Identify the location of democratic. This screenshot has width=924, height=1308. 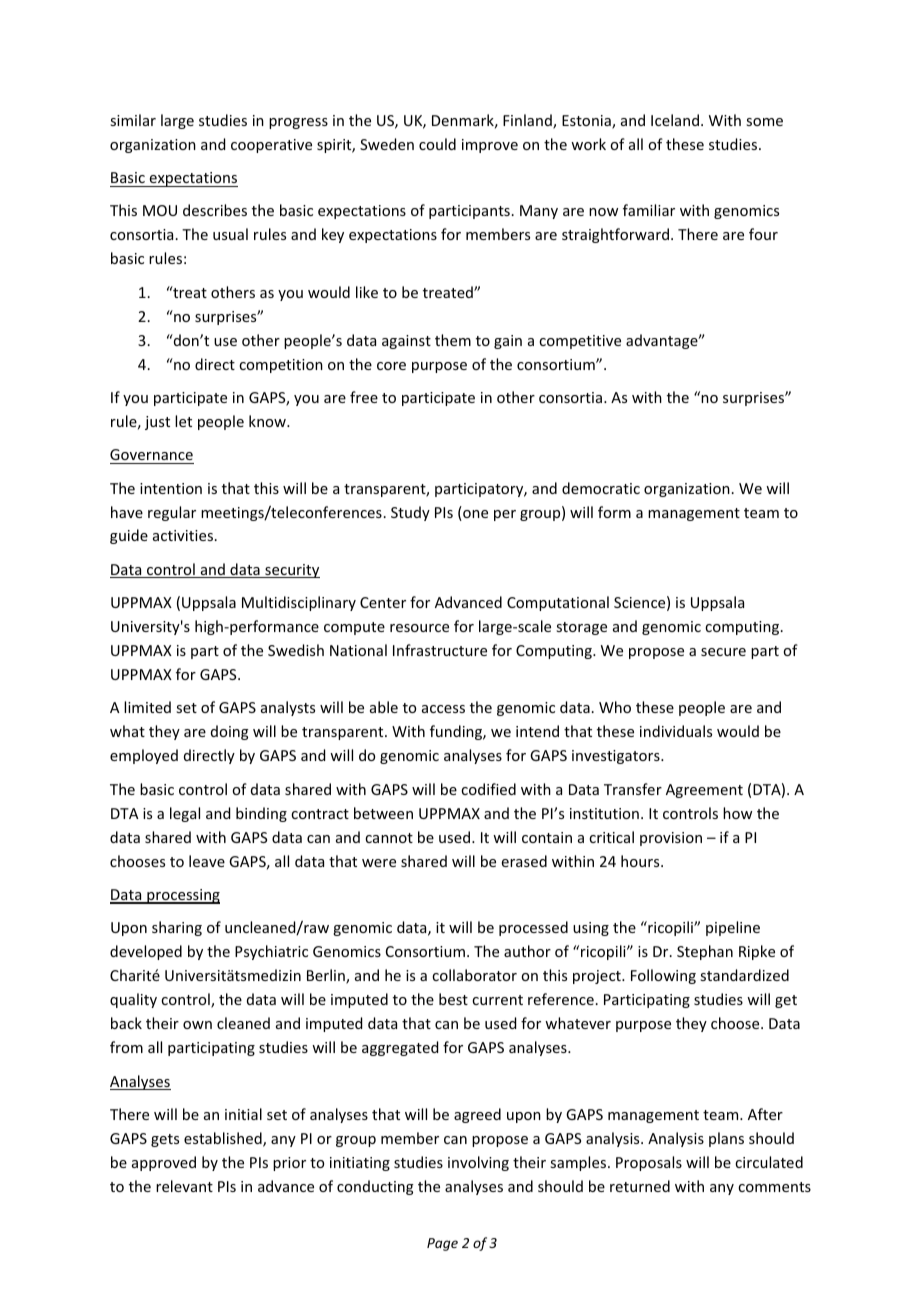
(601, 488).
